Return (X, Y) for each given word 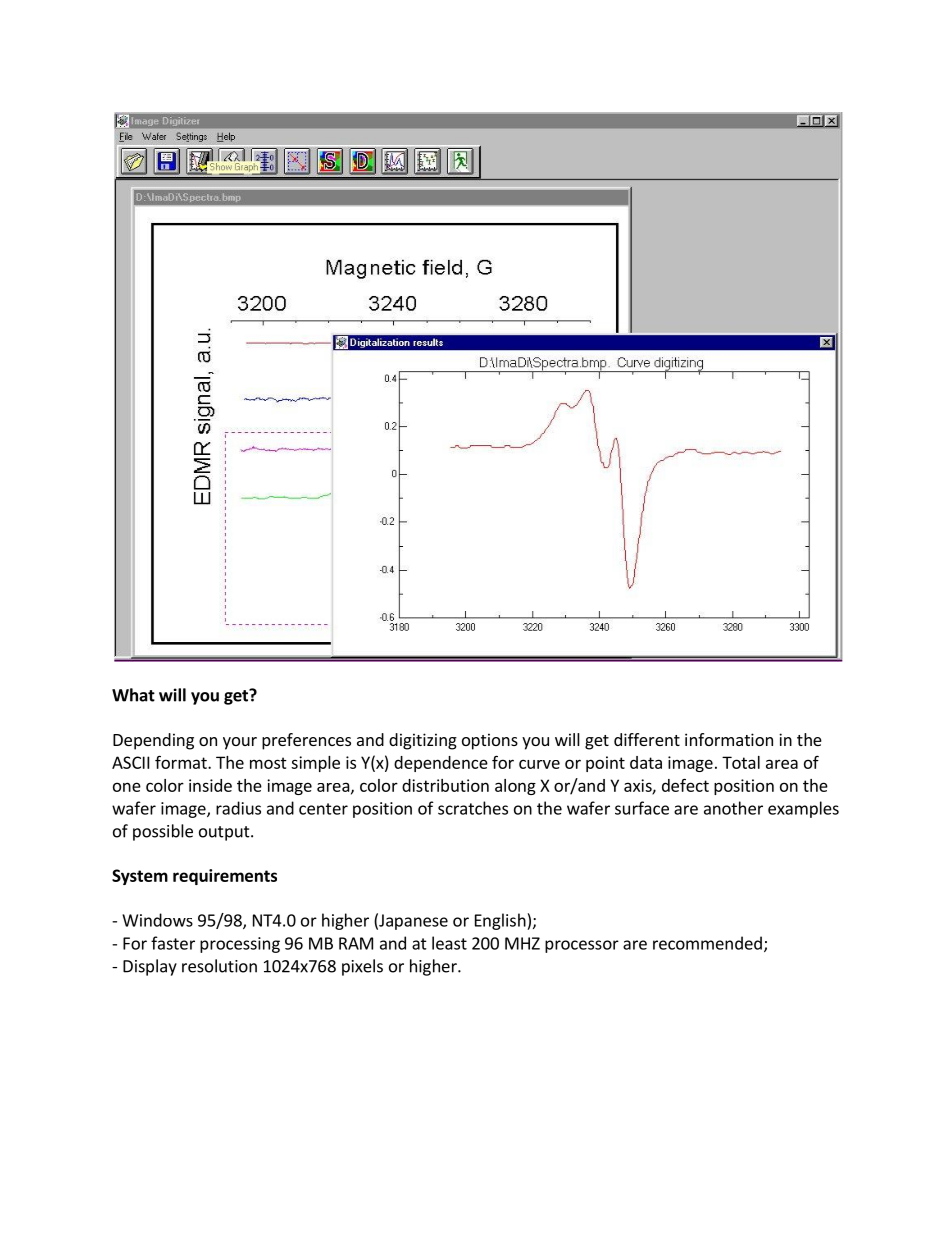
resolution (219, 966)
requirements (225, 877)
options (490, 741)
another (733, 808)
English (501, 921)
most (268, 763)
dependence (441, 764)
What (133, 695)
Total (741, 762)
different (647, 739)
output (225, 833)
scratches (473, 808)
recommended (707, 943)
